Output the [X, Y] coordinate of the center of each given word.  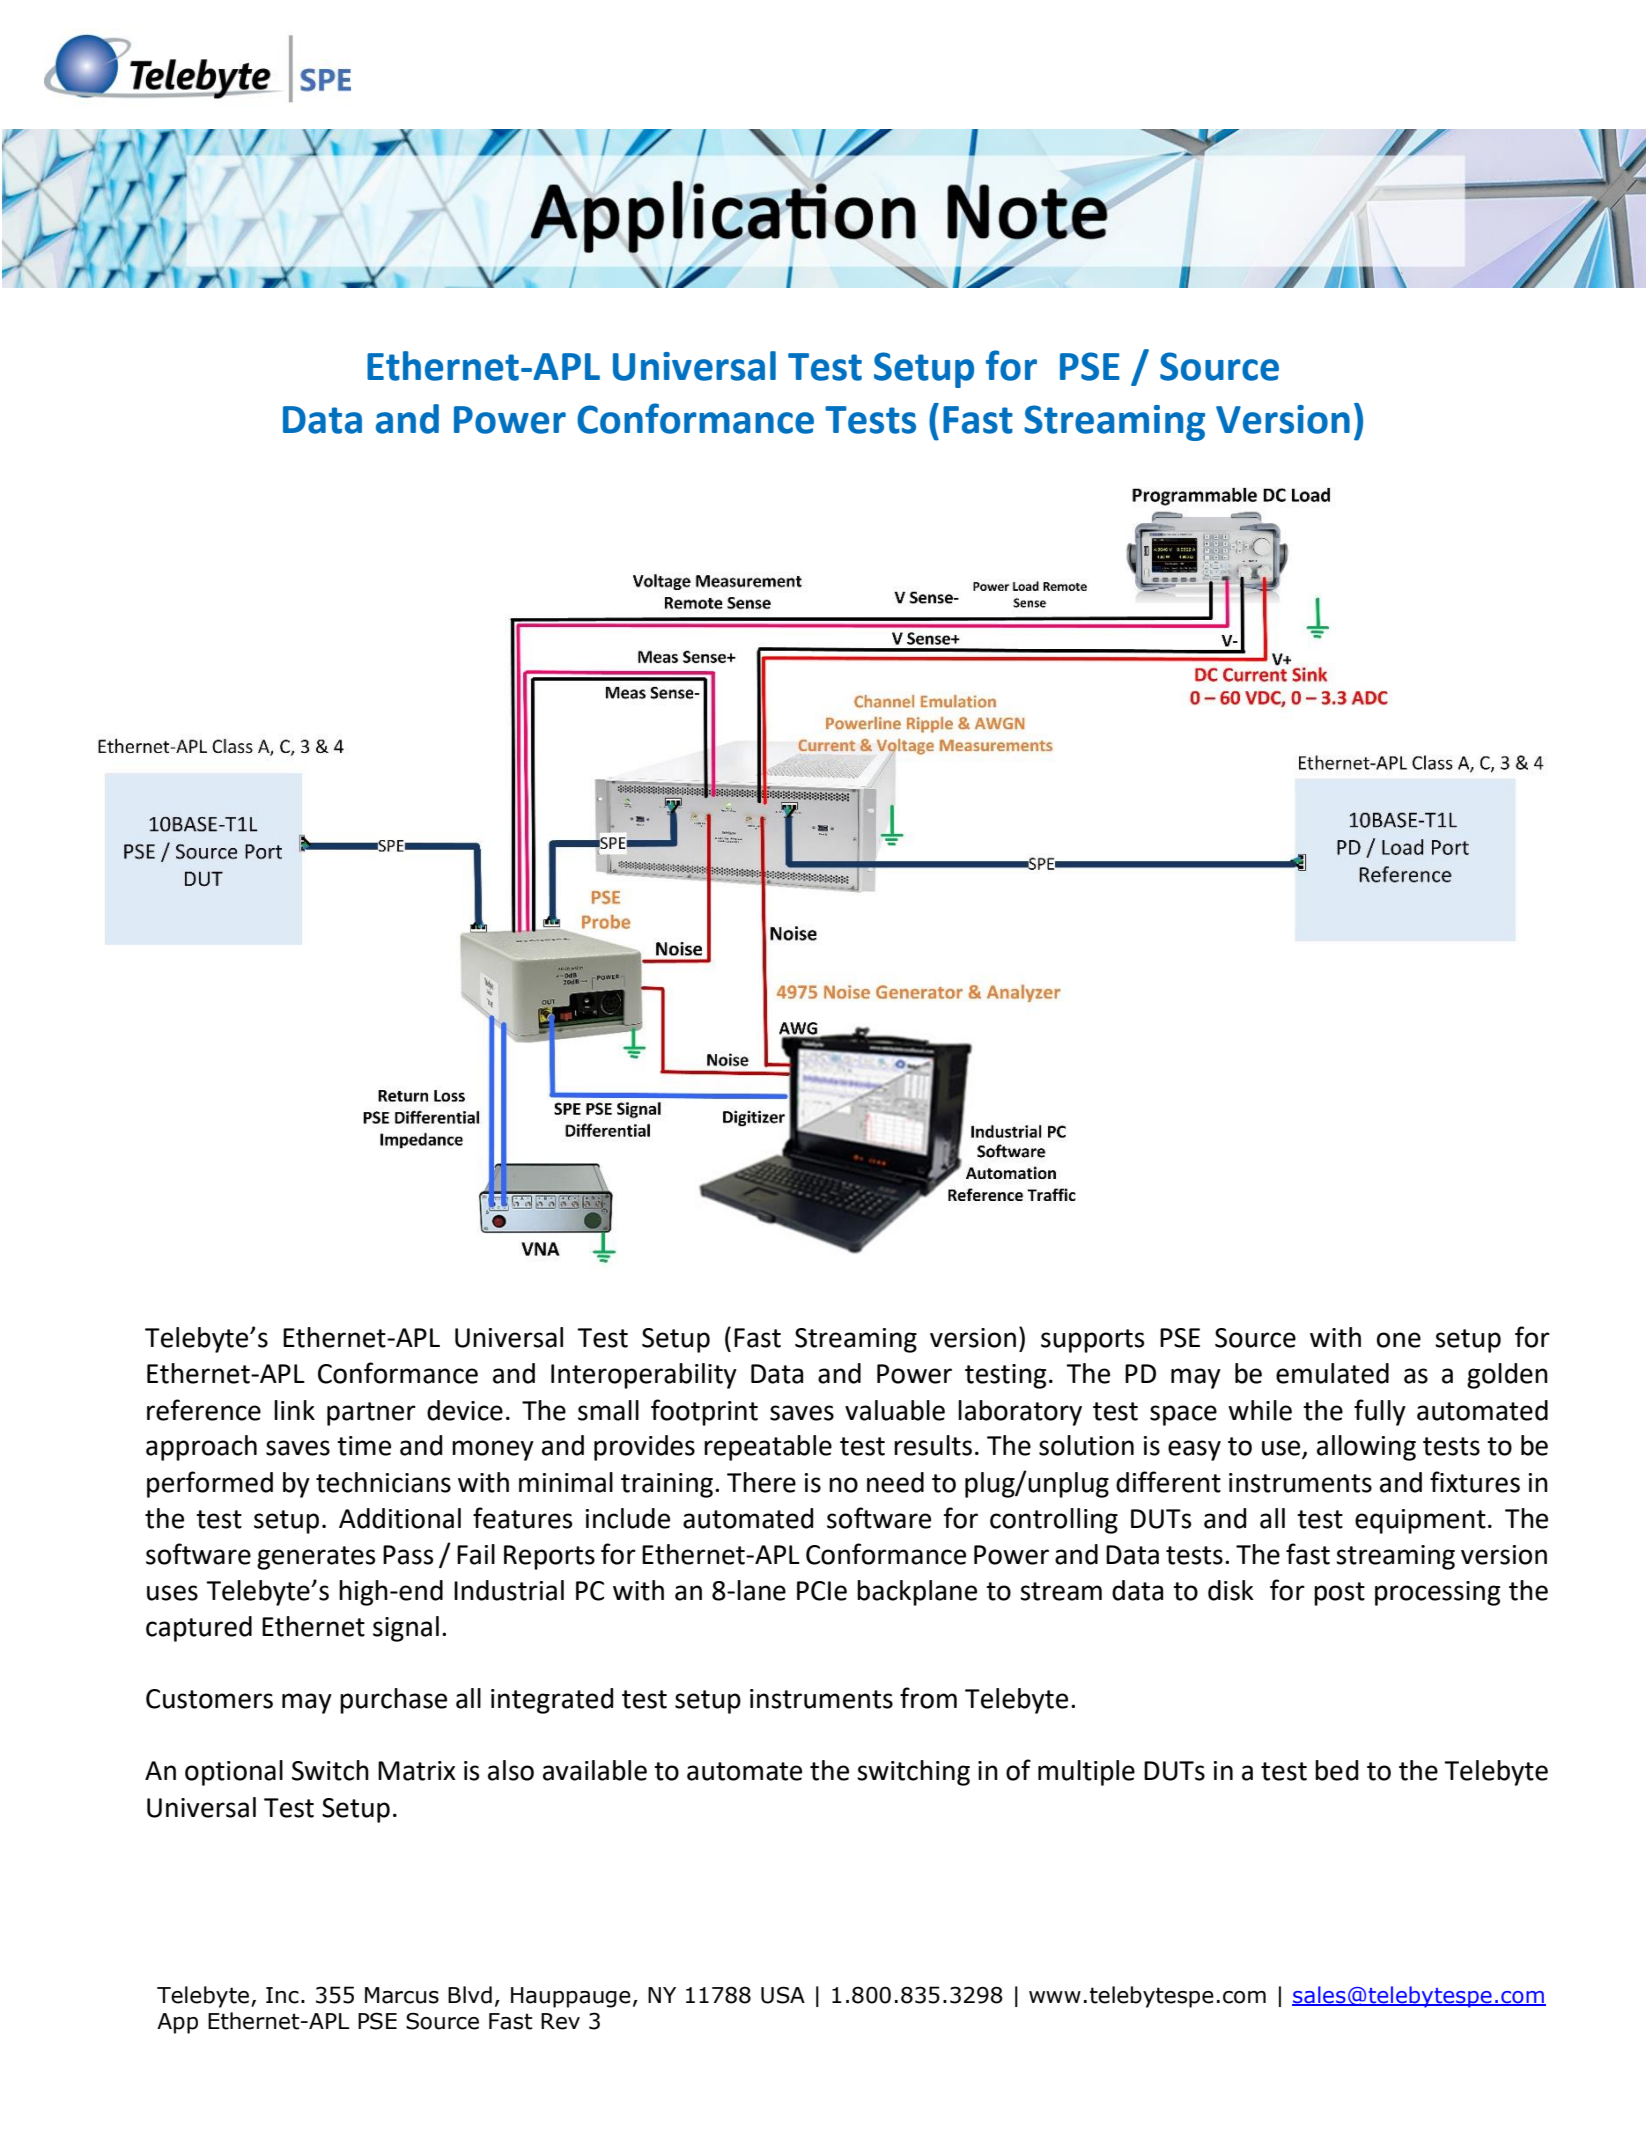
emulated [1332, 1373]
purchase [393, 1701]
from [928, 1698]
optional [234, 1773]
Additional [400, 1518]
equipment [1420, 1521]
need [895, 1482]
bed [1336, 1770]
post [1339, 1594]
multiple [1086, 1773]
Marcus [402, 1995]
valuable [895, 1410]
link [294, 1410]
